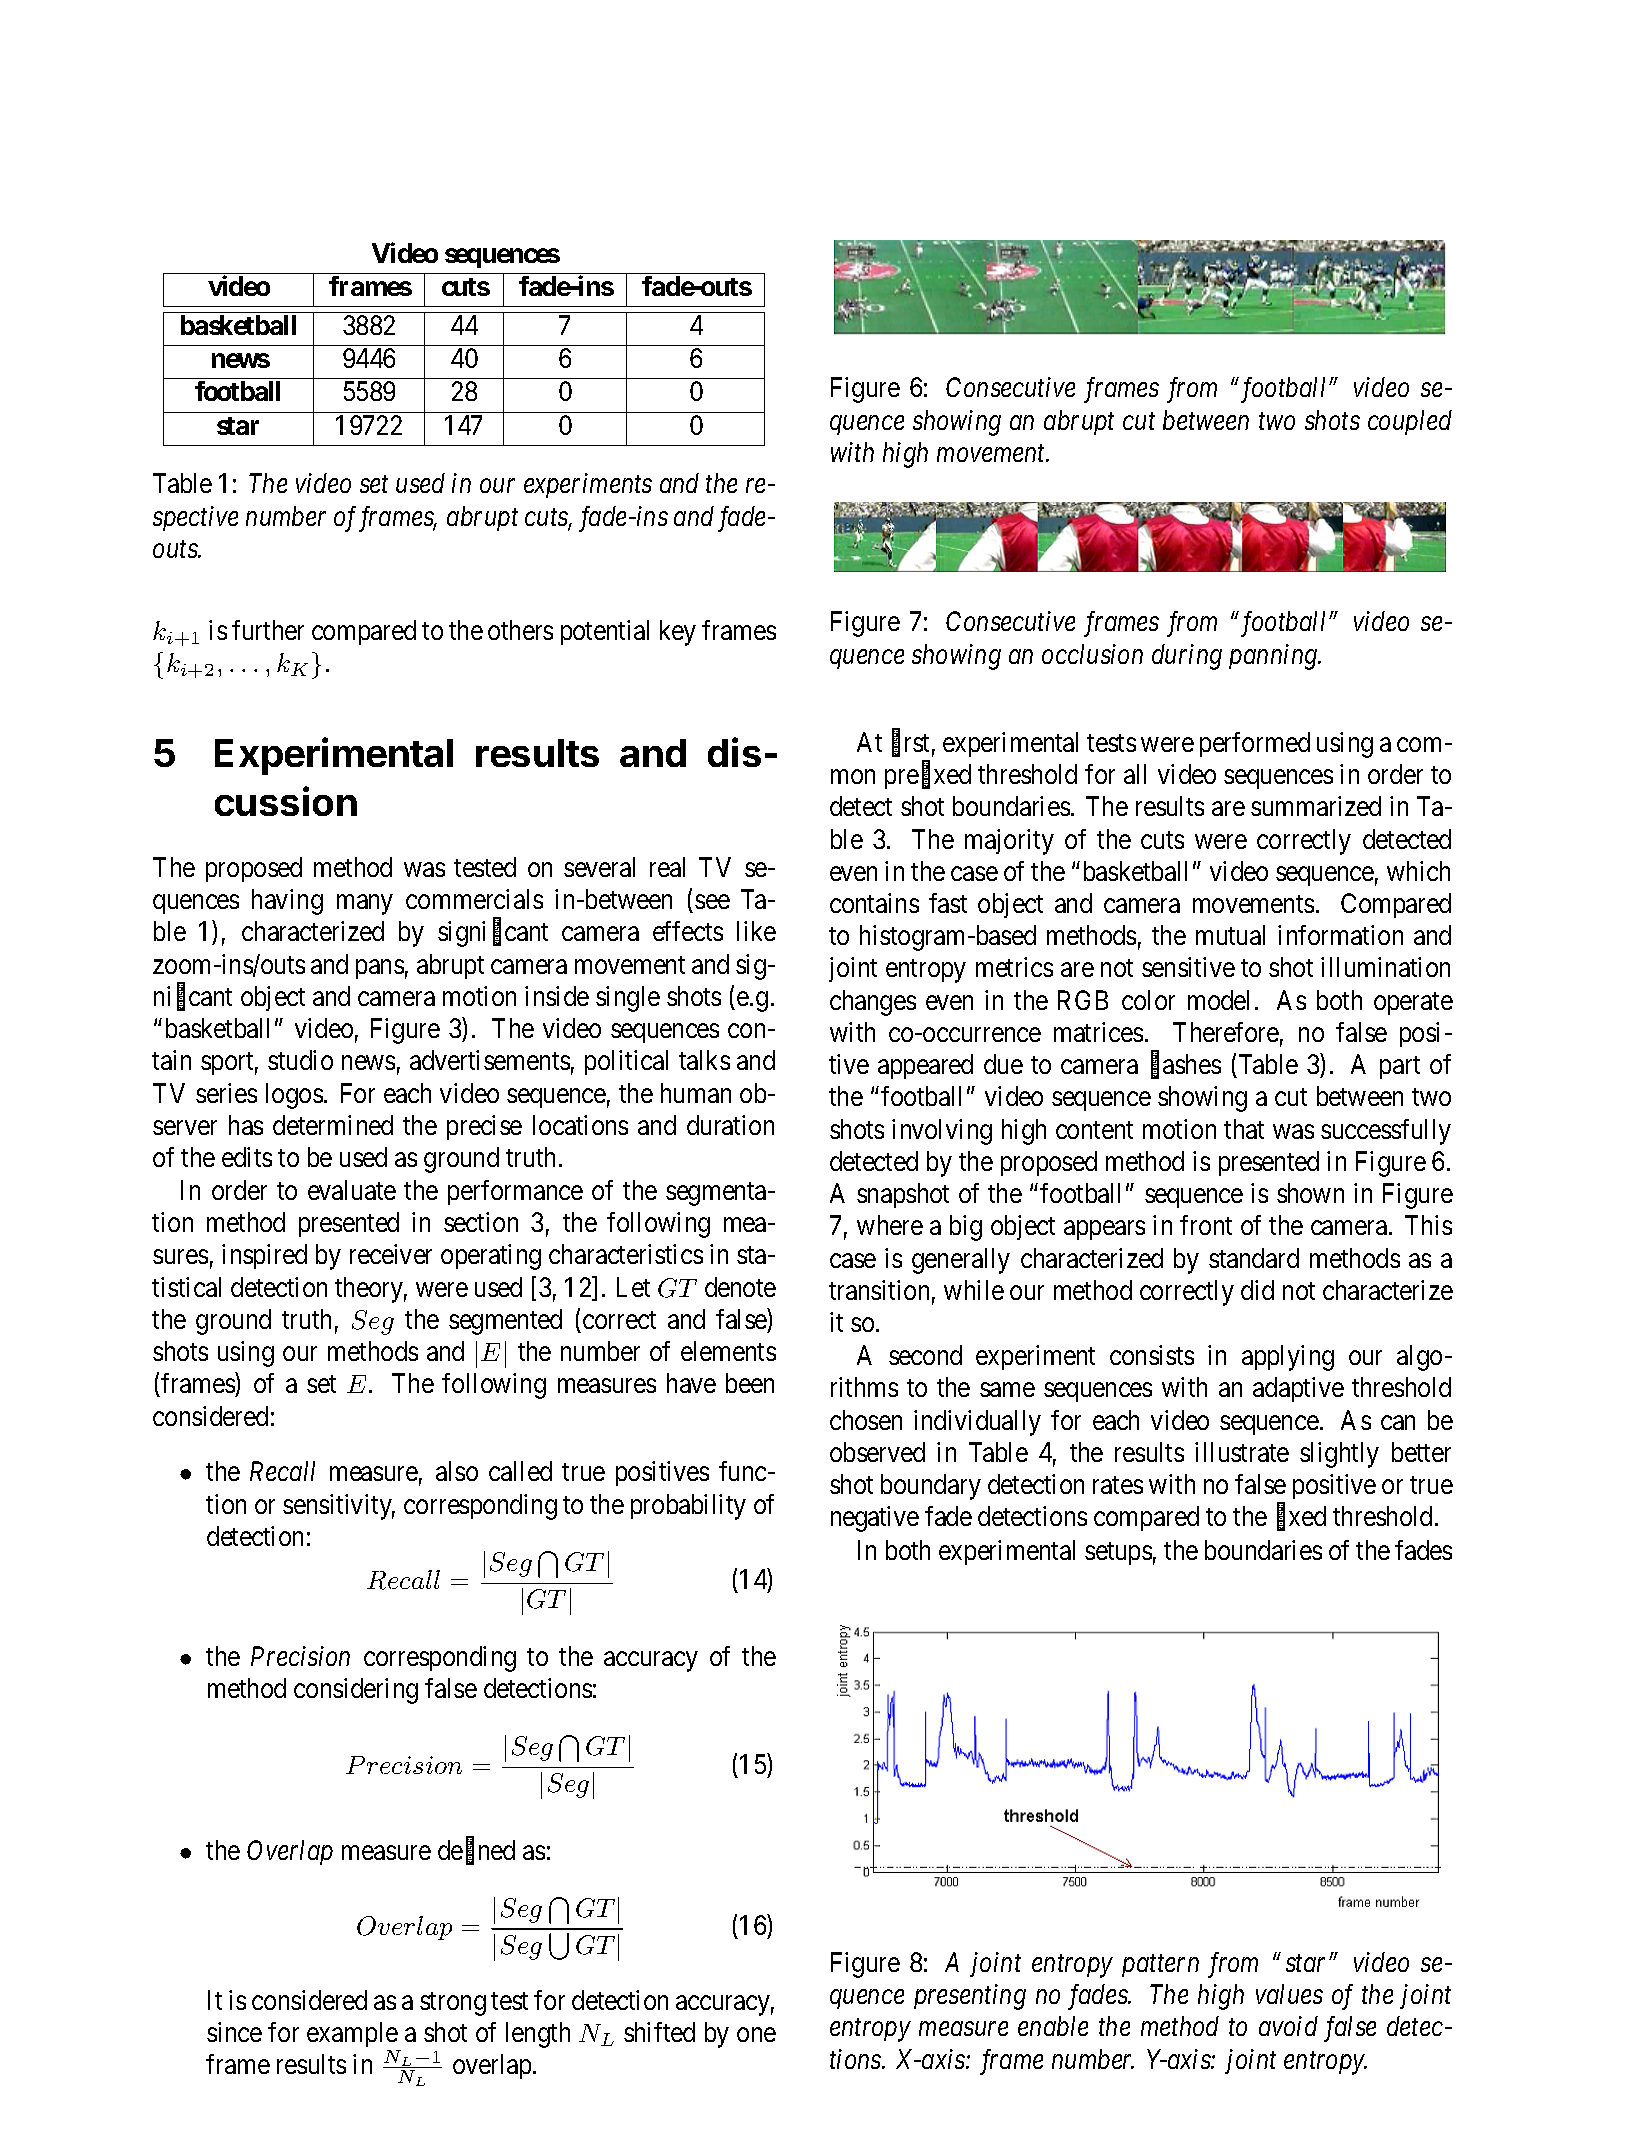 This image has width=1650, height=2135. What do you see at coordinates (688, 1507) in the image?
I see `probability` at bounding box center [688, 1507].
